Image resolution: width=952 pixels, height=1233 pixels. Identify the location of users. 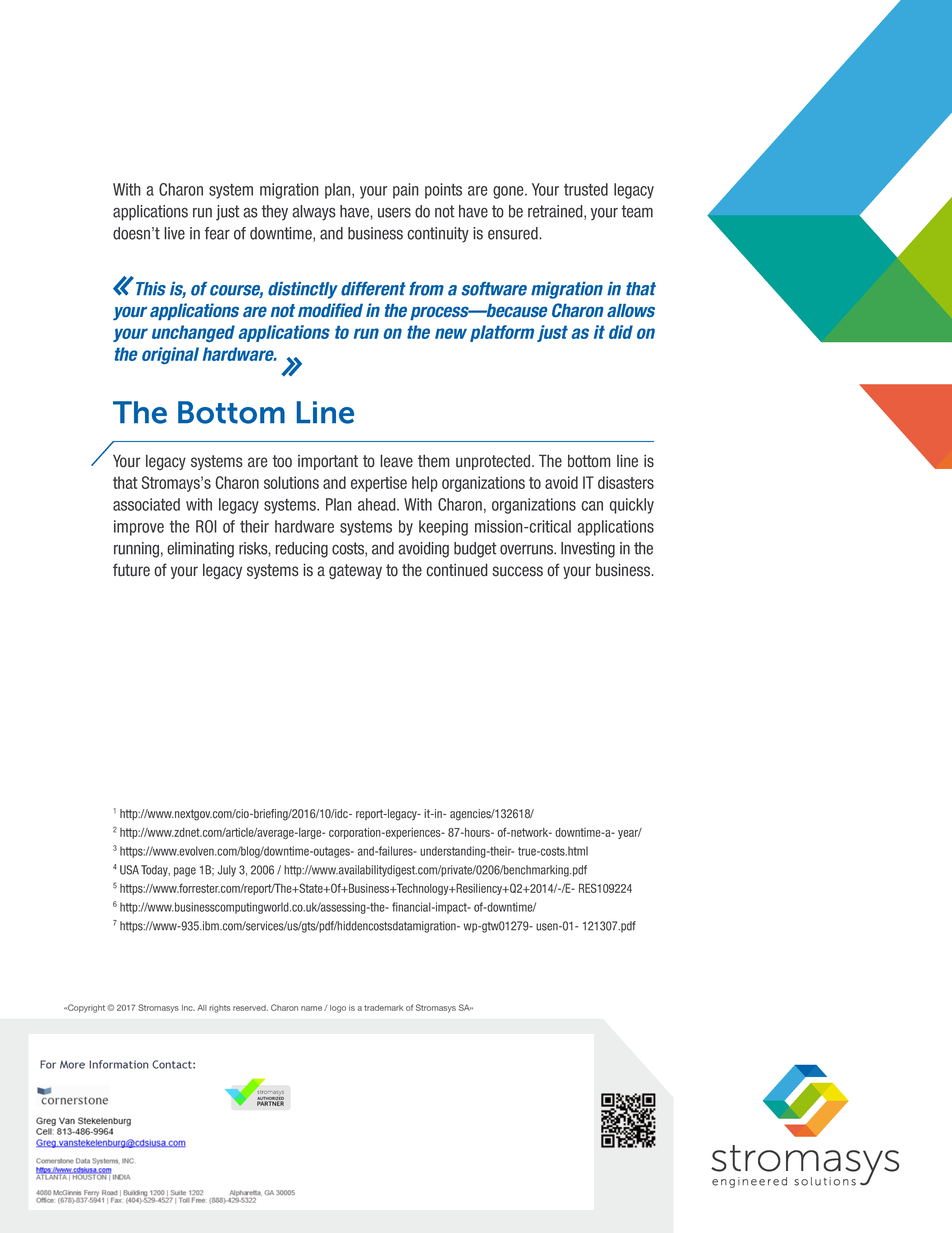
(394, 212).
